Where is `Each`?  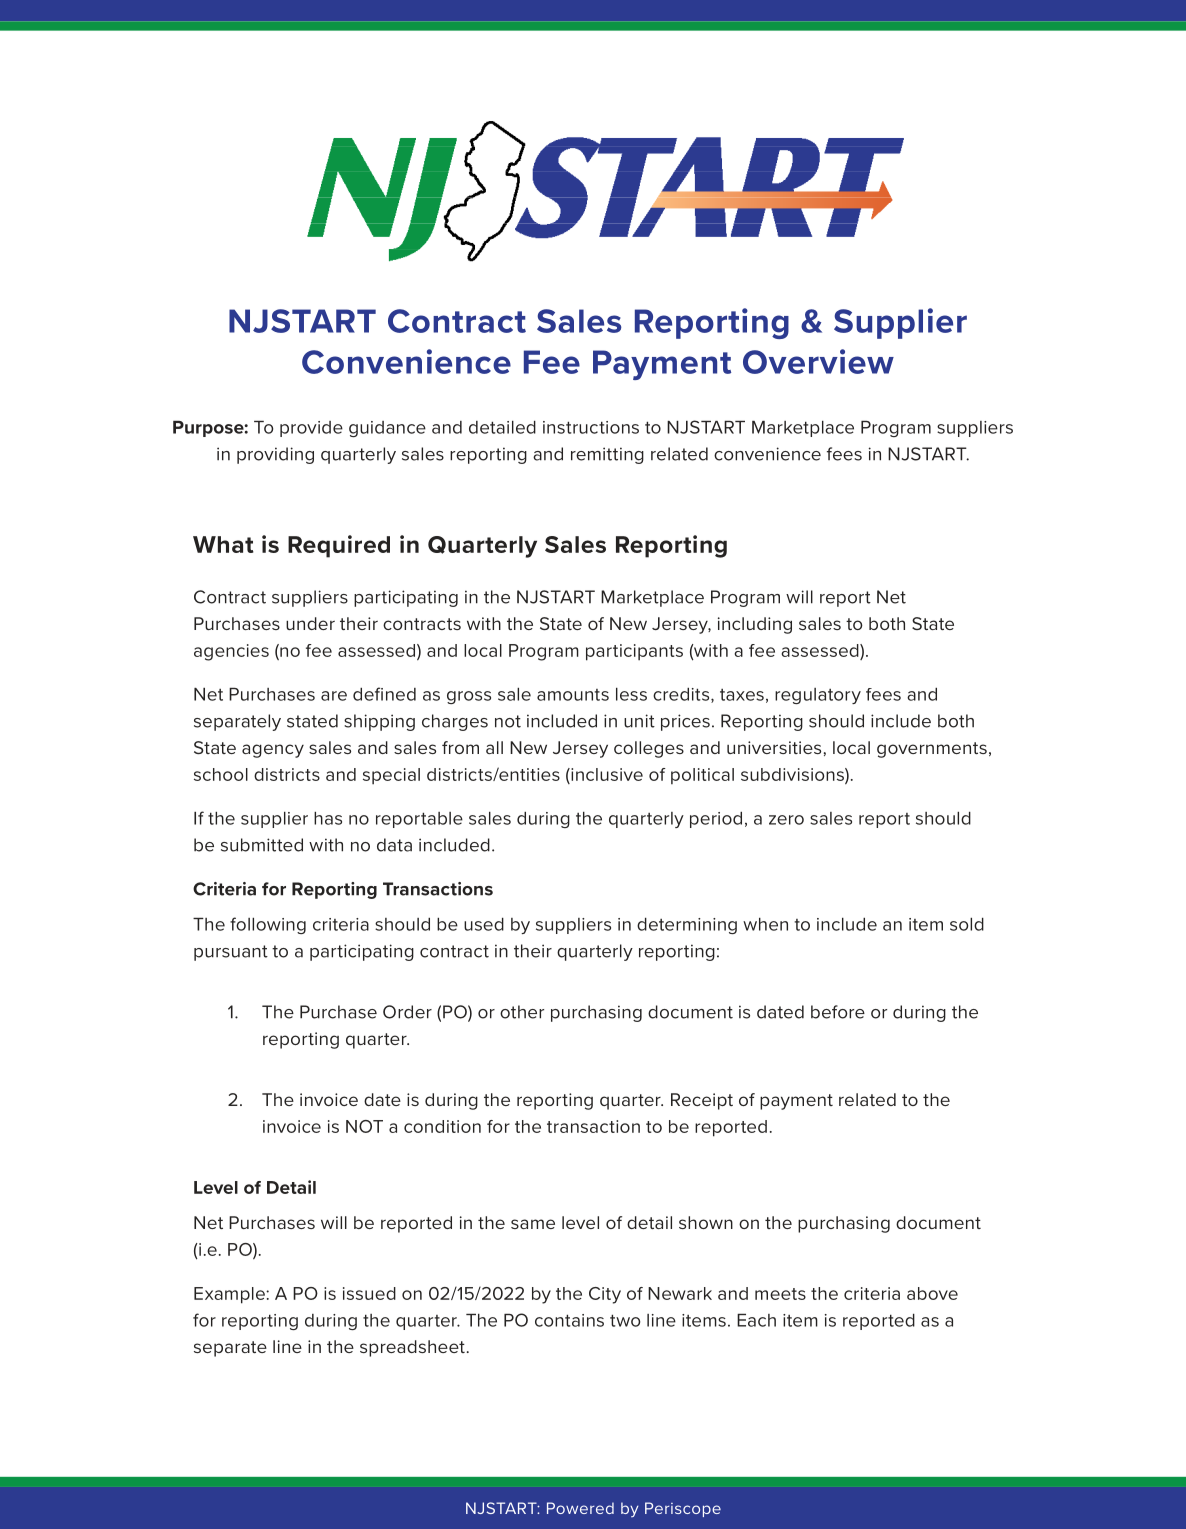 Each is located at coordinates (756, 1320).
